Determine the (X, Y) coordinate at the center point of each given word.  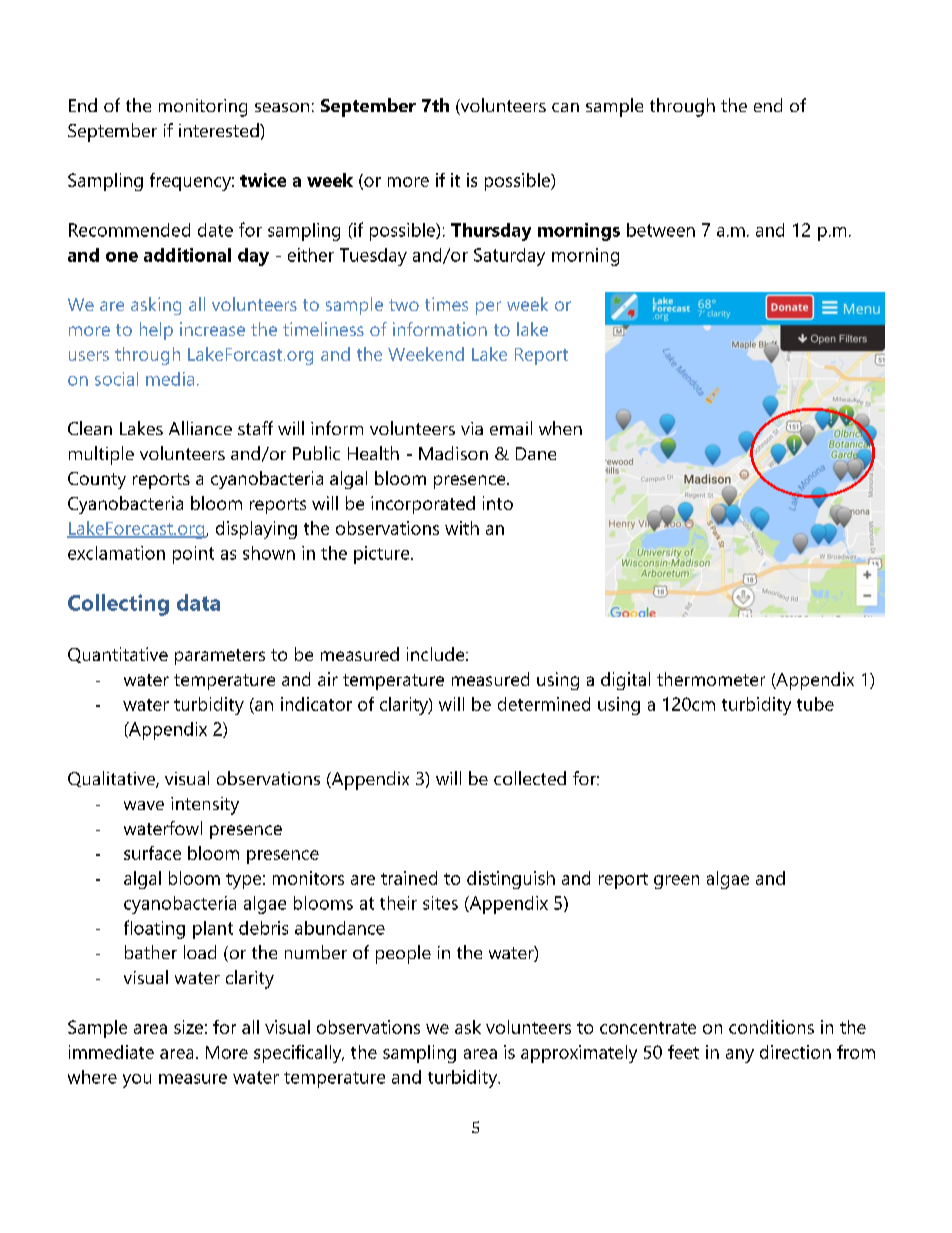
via (472, 428)
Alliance (200, 428)
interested (220, 130)
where (92, 1077)
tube (815, 704)
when (560, 428)
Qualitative (112, 779)
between (661, 230)
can (565, 107)
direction (795, 1052)
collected (530, 778)
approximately (579, 1054)
